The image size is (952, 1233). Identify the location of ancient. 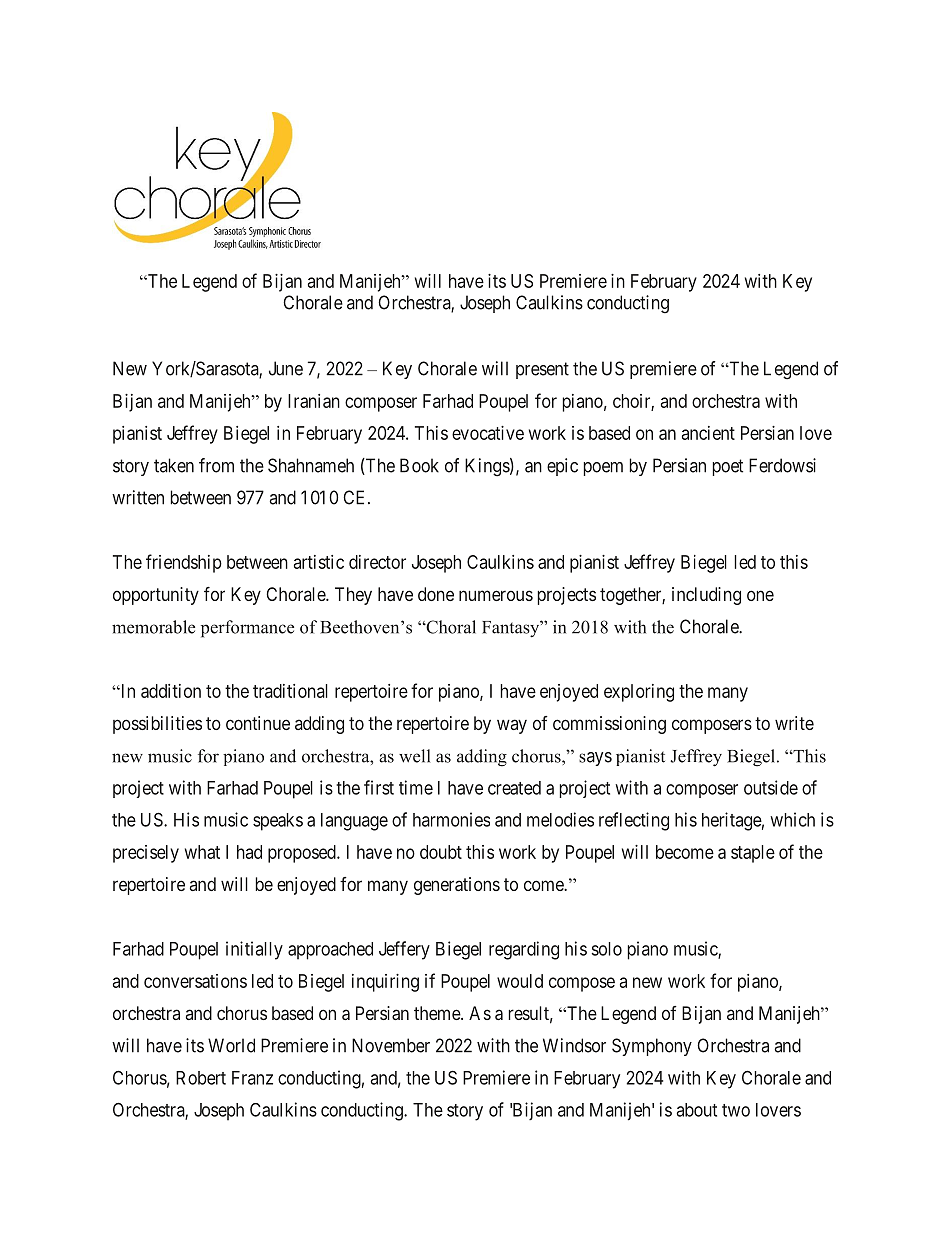
(708, 433).
